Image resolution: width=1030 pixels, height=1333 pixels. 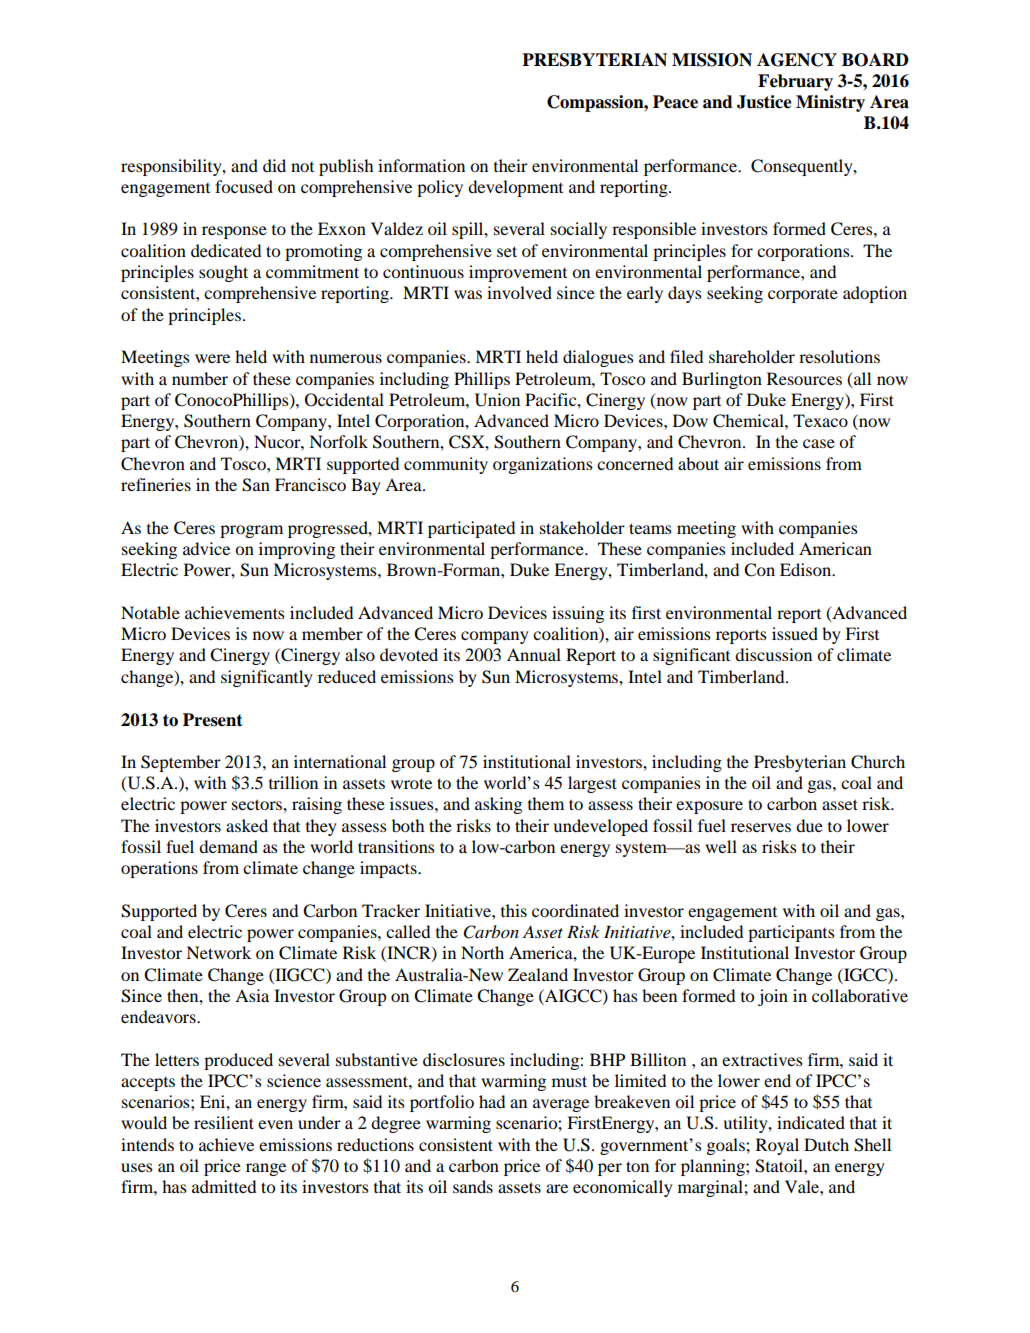 I want to click on refineries, so click(x=156, y=484).
